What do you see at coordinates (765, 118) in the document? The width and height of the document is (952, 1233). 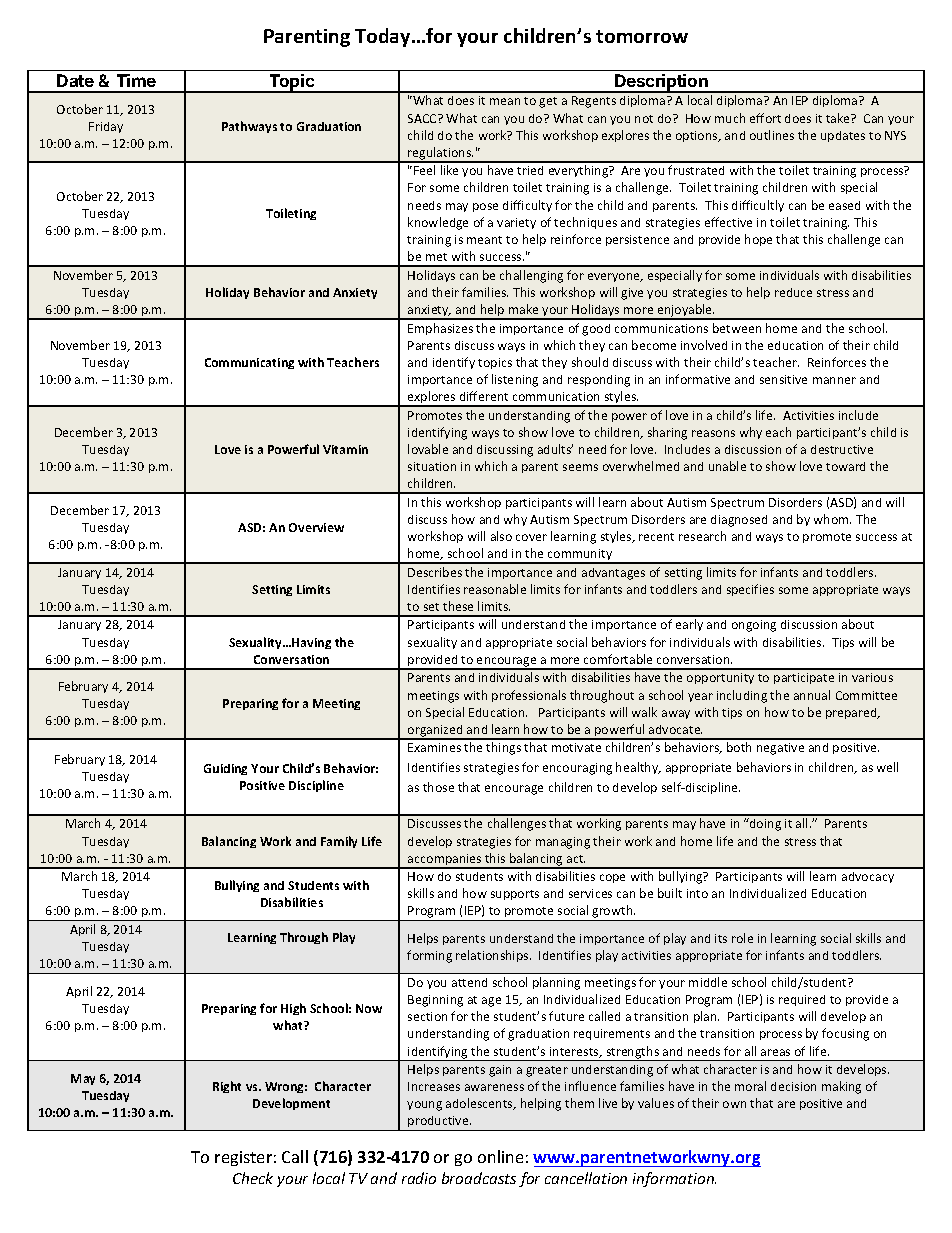 I see `effort` at bounding box center [765, 118].
